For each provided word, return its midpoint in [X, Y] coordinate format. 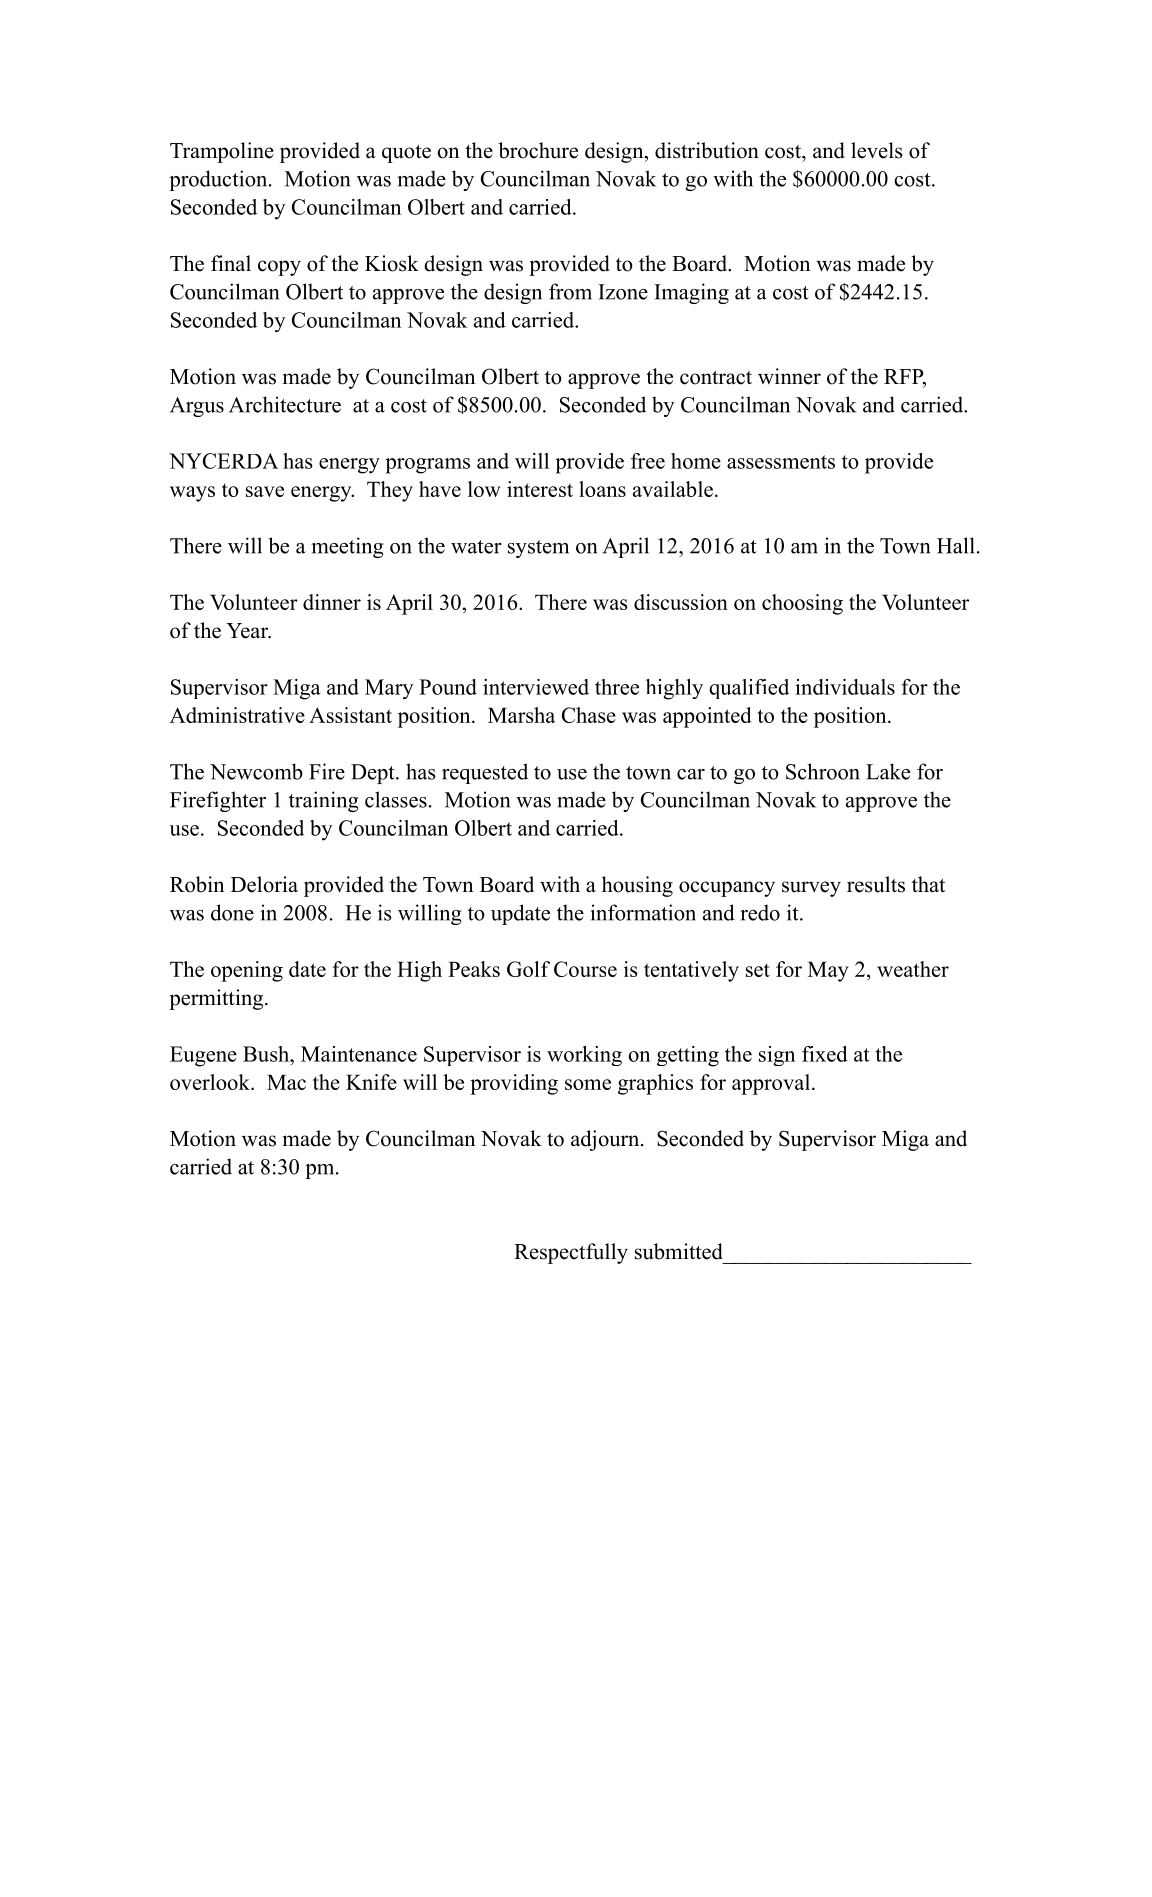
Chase [589, 715]
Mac [286, 1082]
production [219, 180]
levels [877, 150]
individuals [845, 687]
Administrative [237, 715]
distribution [707, 150]
